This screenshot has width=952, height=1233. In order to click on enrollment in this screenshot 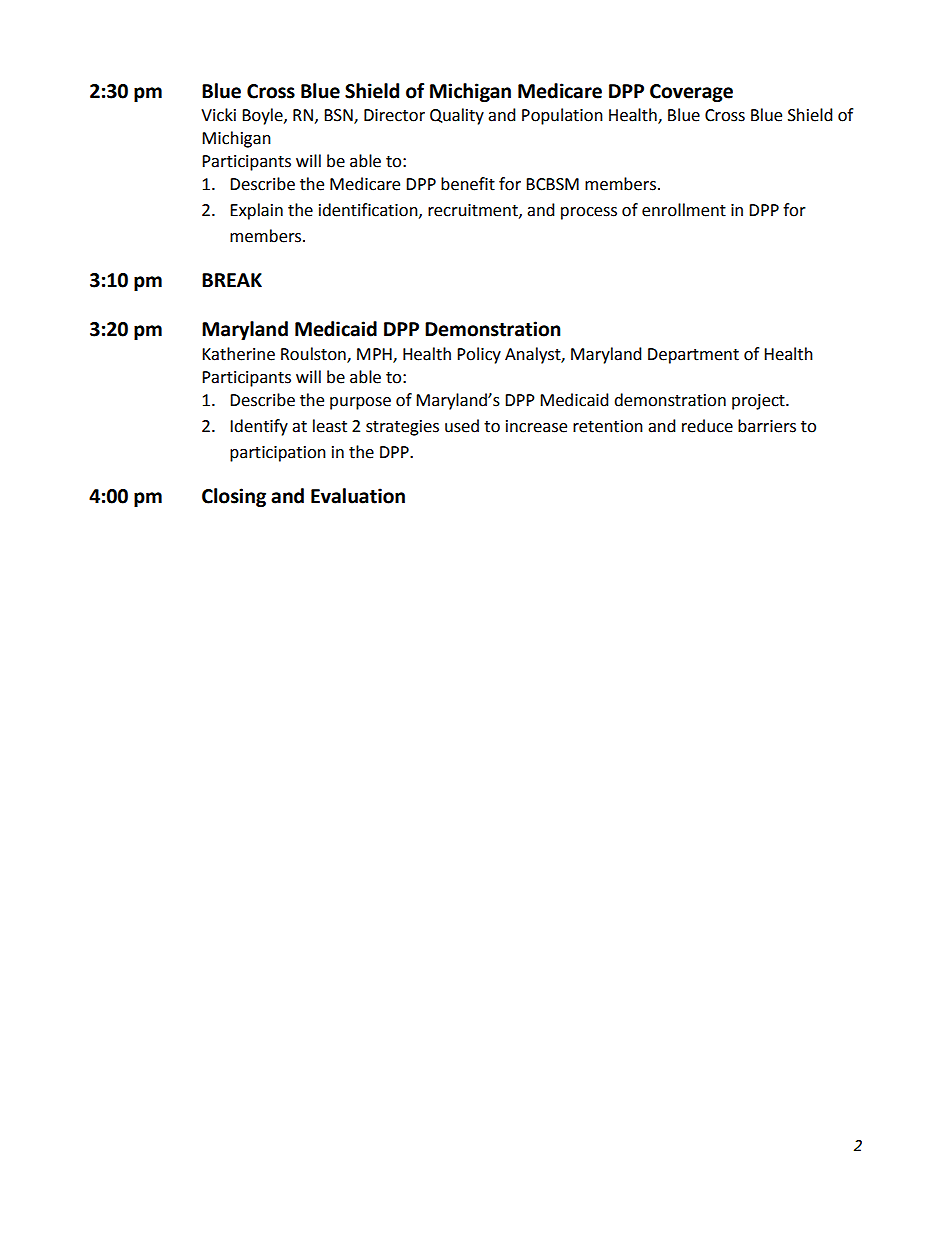, I will do `click(684, 210)`.
